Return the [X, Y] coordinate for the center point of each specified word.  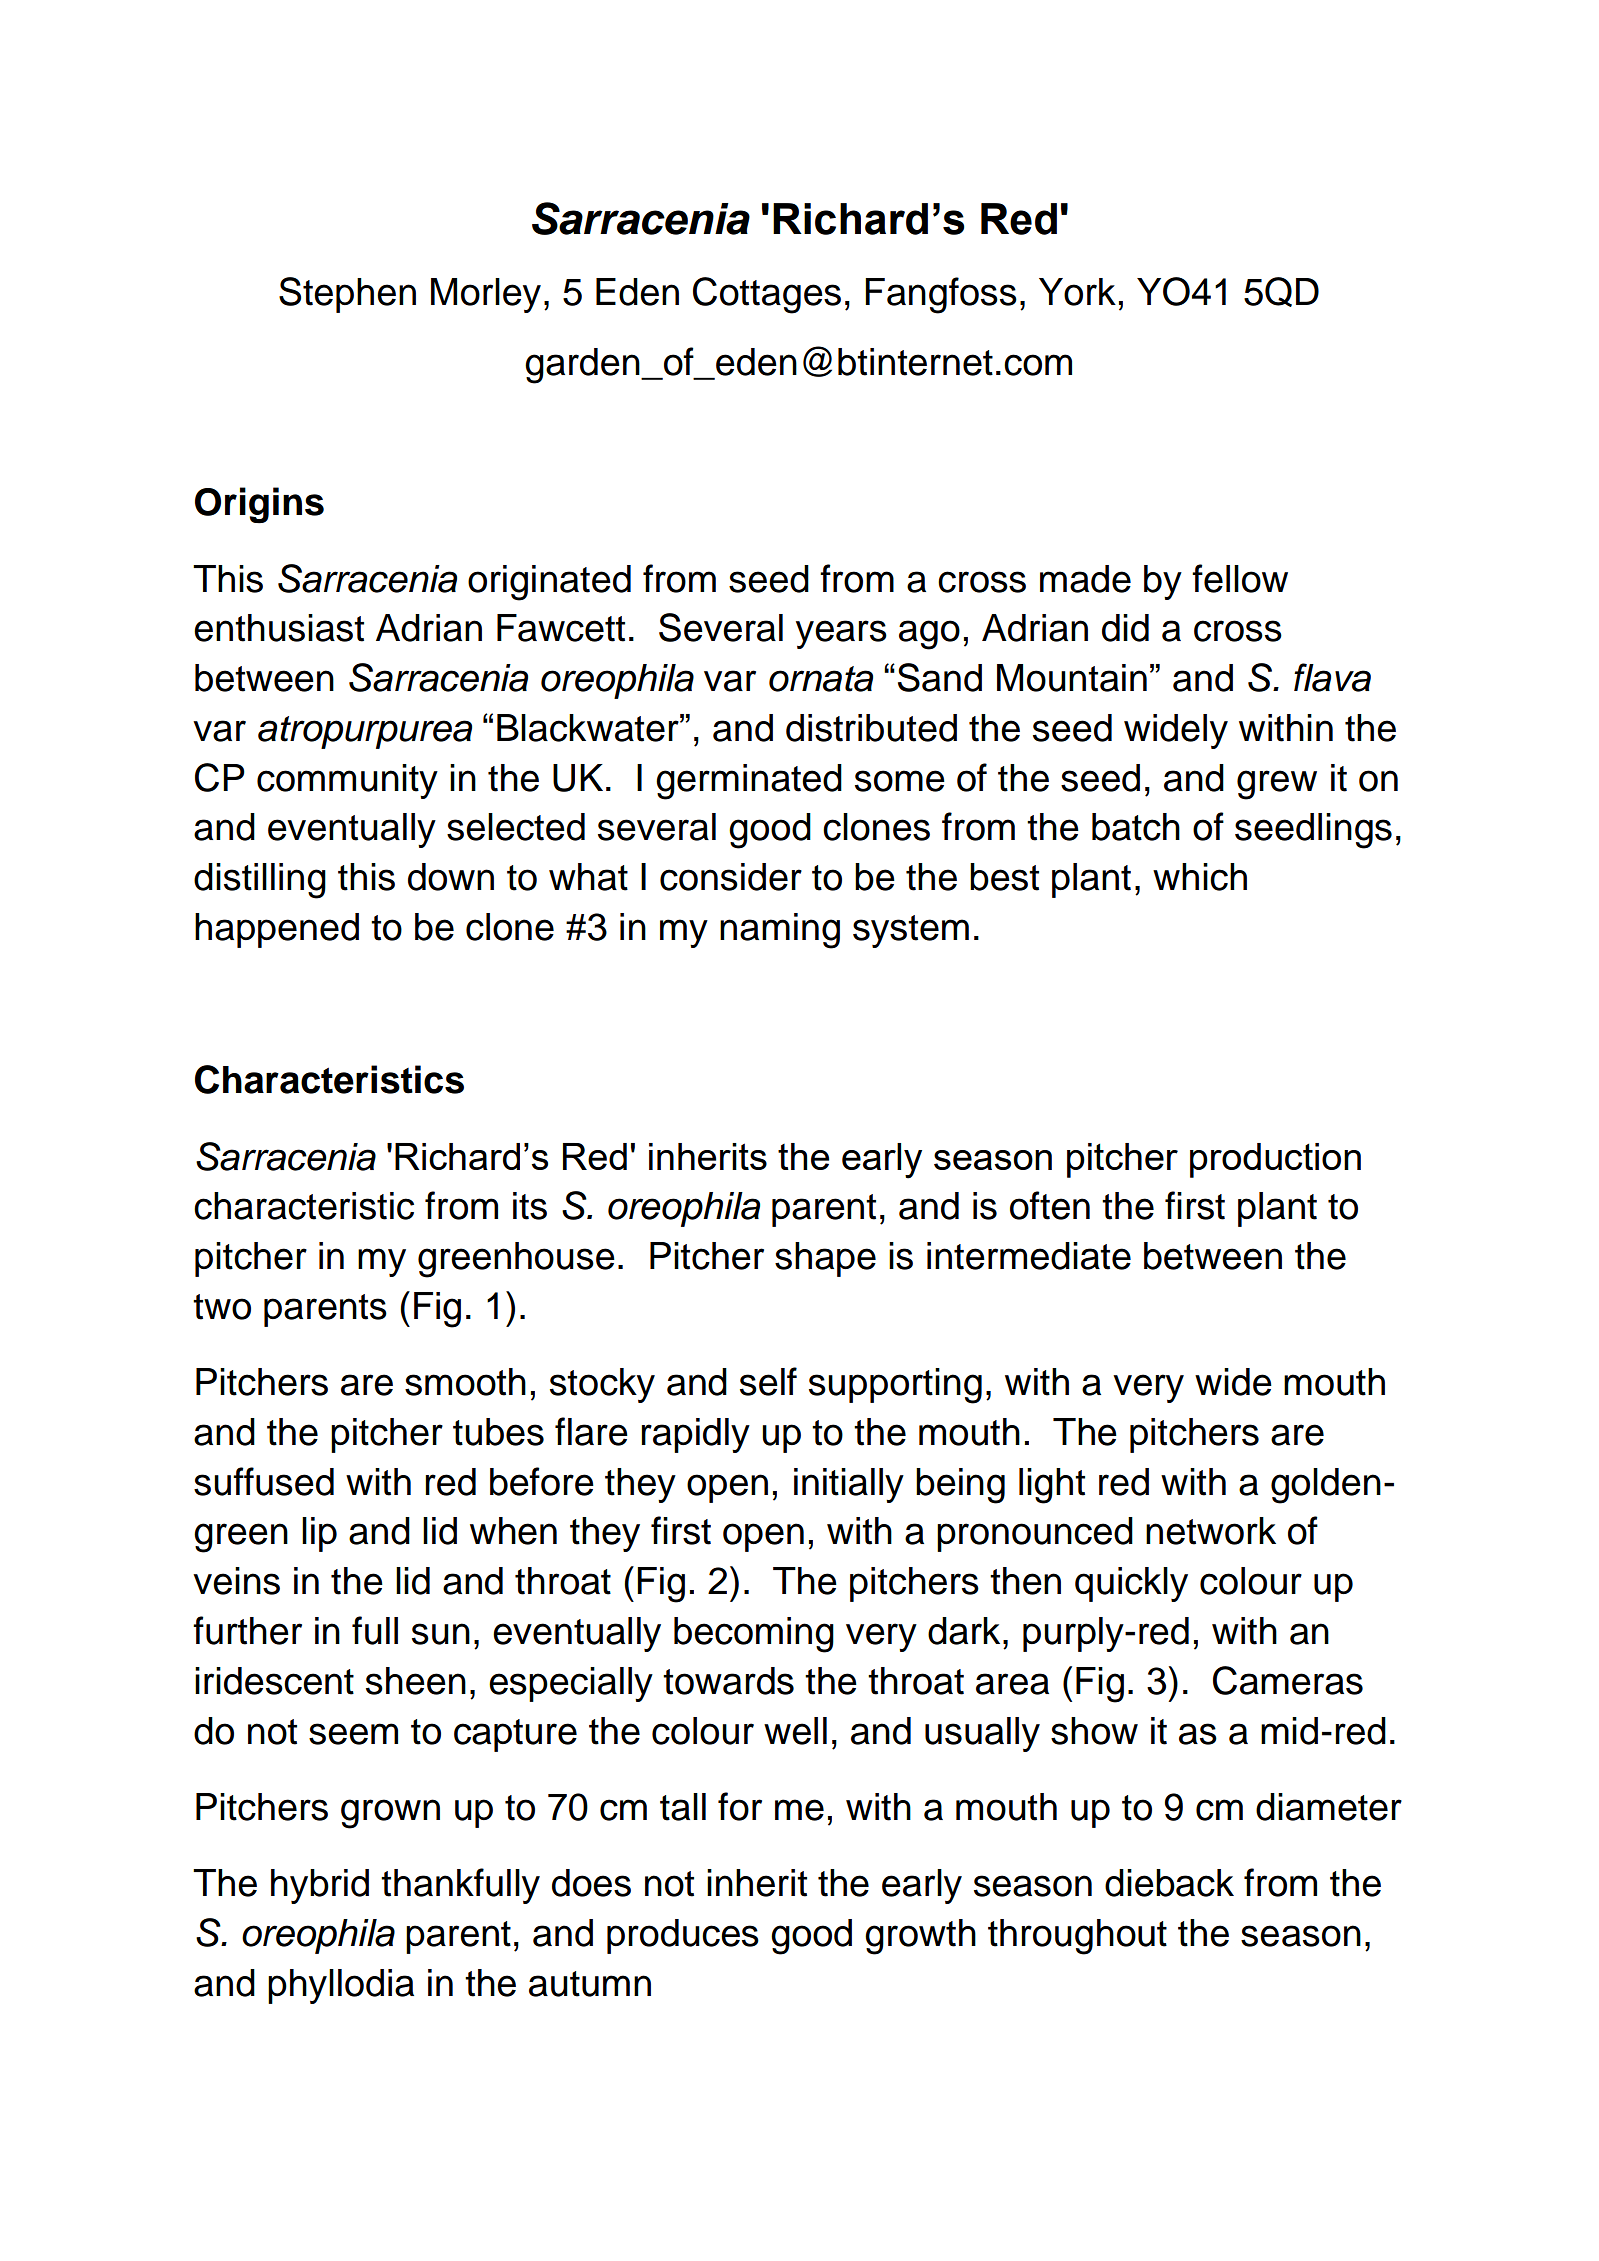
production [1275, 1160]
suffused [264, 1481]
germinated [749, 782]
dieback [1169, 1883]
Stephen [347, 295]
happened [277, 930]
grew [1277, 785]
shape [825, 1259]
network [1211, 1531]
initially [849, 1485]
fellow [1240, 578]
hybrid [320, 1886]
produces [683, 1936]
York [1077, 292]
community [347, 781]
